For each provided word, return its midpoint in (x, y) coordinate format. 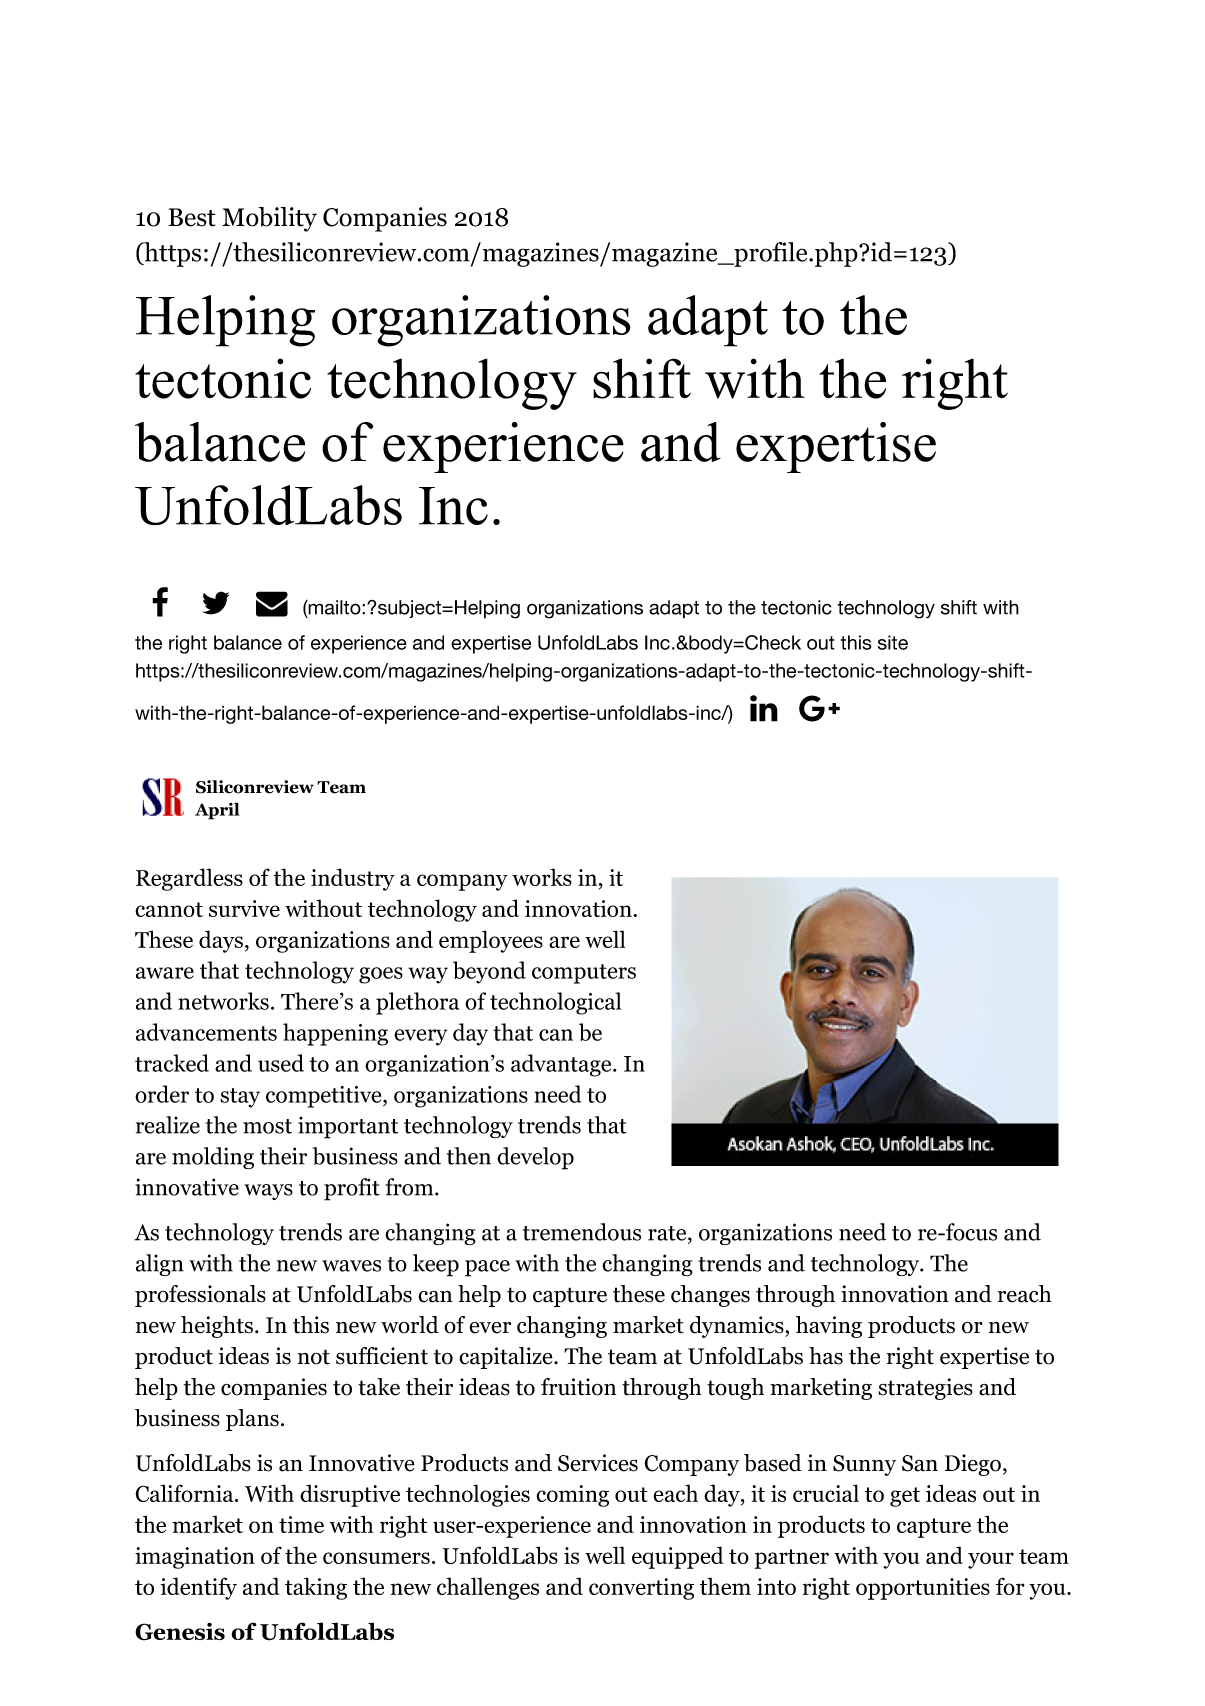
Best (192, 217)
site (893, 642)
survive (244, 908)
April (217, 811)
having (829, 1327)
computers (584, 974)
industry (353, 879)
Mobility (269, 219)
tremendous (582, 1232)
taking (316, 1588)
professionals (200, 1296)
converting (641, 1589)
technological (555, 1003)
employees (491, 941)
